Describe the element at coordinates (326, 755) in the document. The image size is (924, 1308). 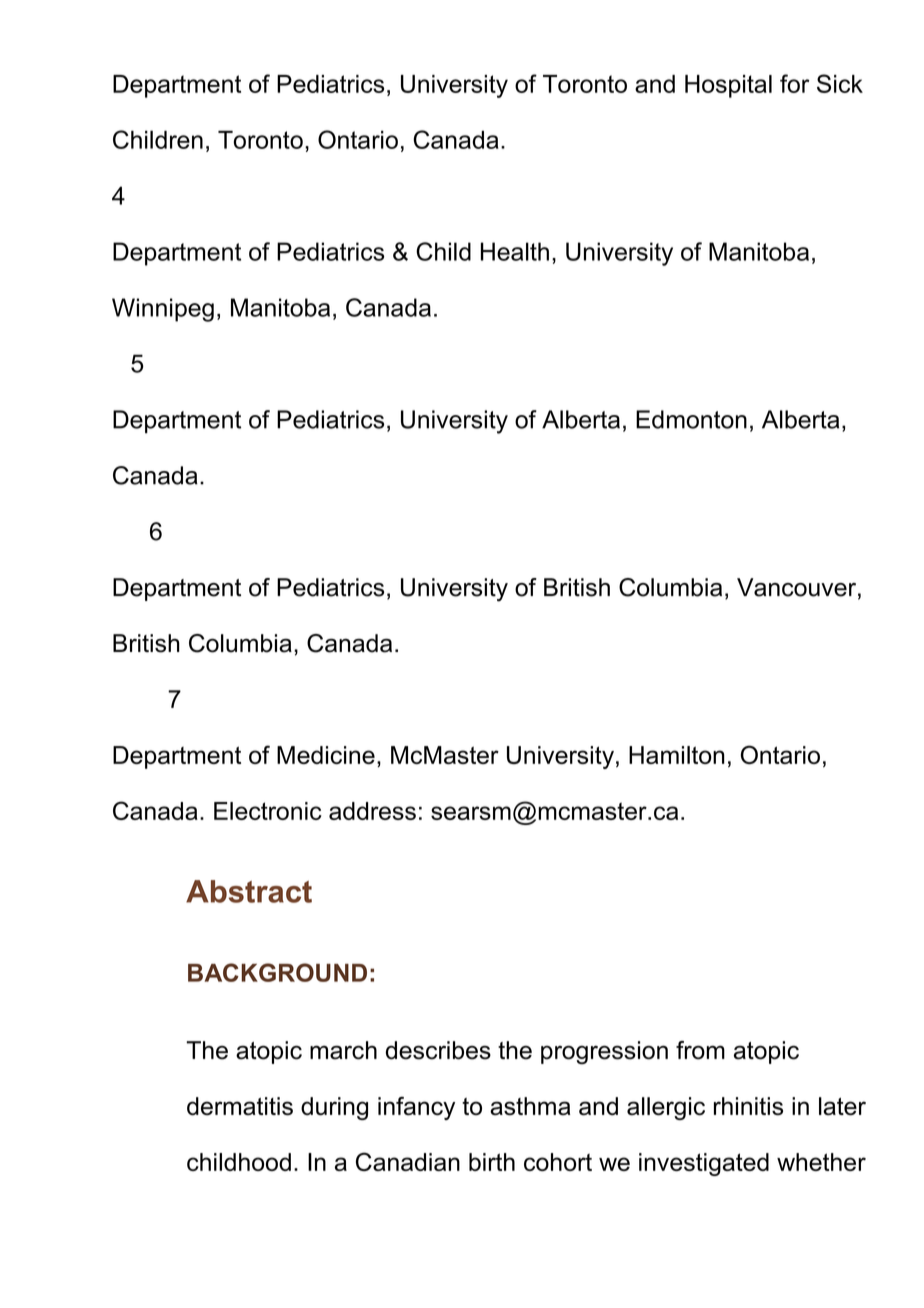
I see `Medicine` at that location.
